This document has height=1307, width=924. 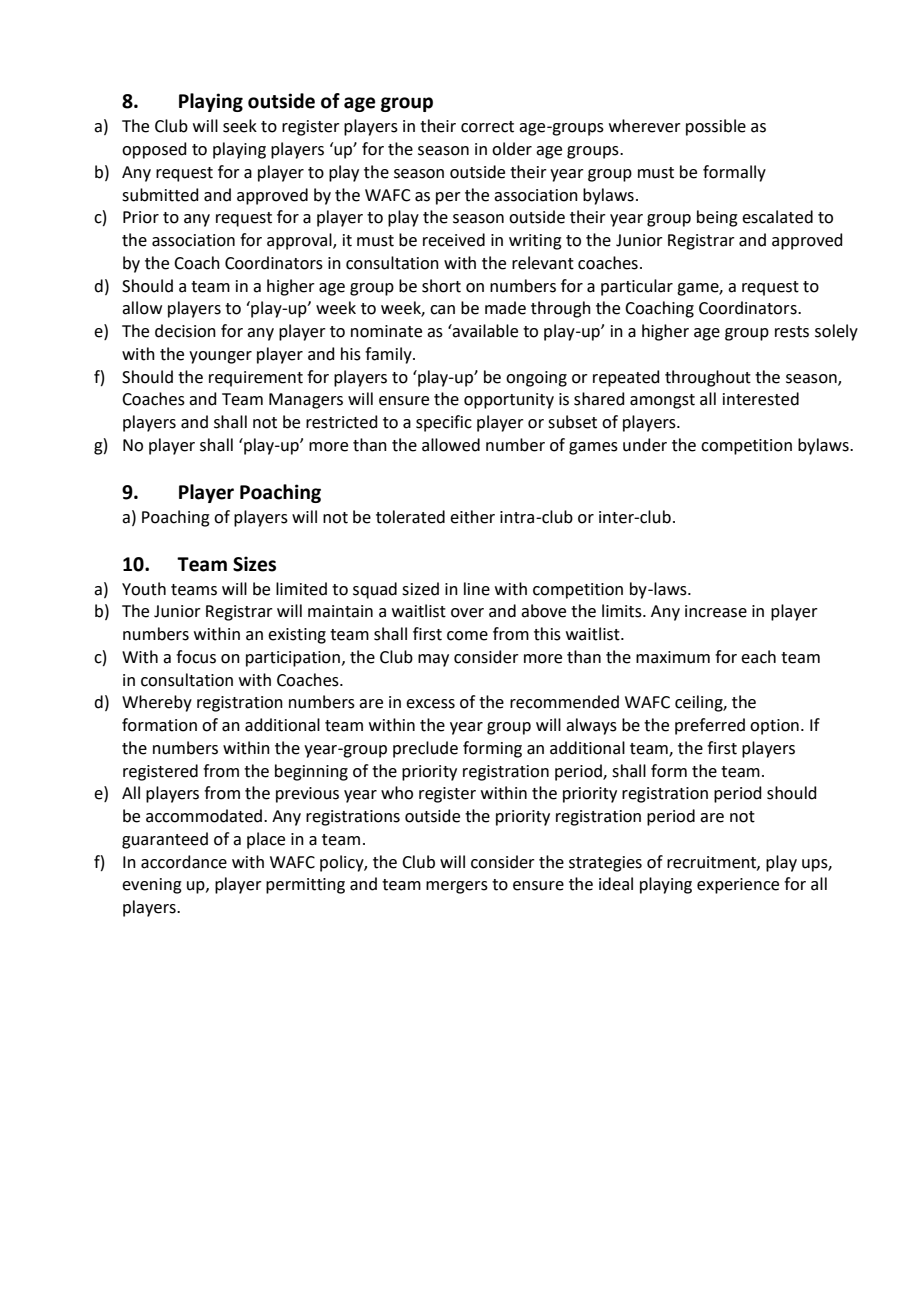 What do you see at coordinates (716, 127) in the document?
I see `possible` at bounding box center [716, 127].
